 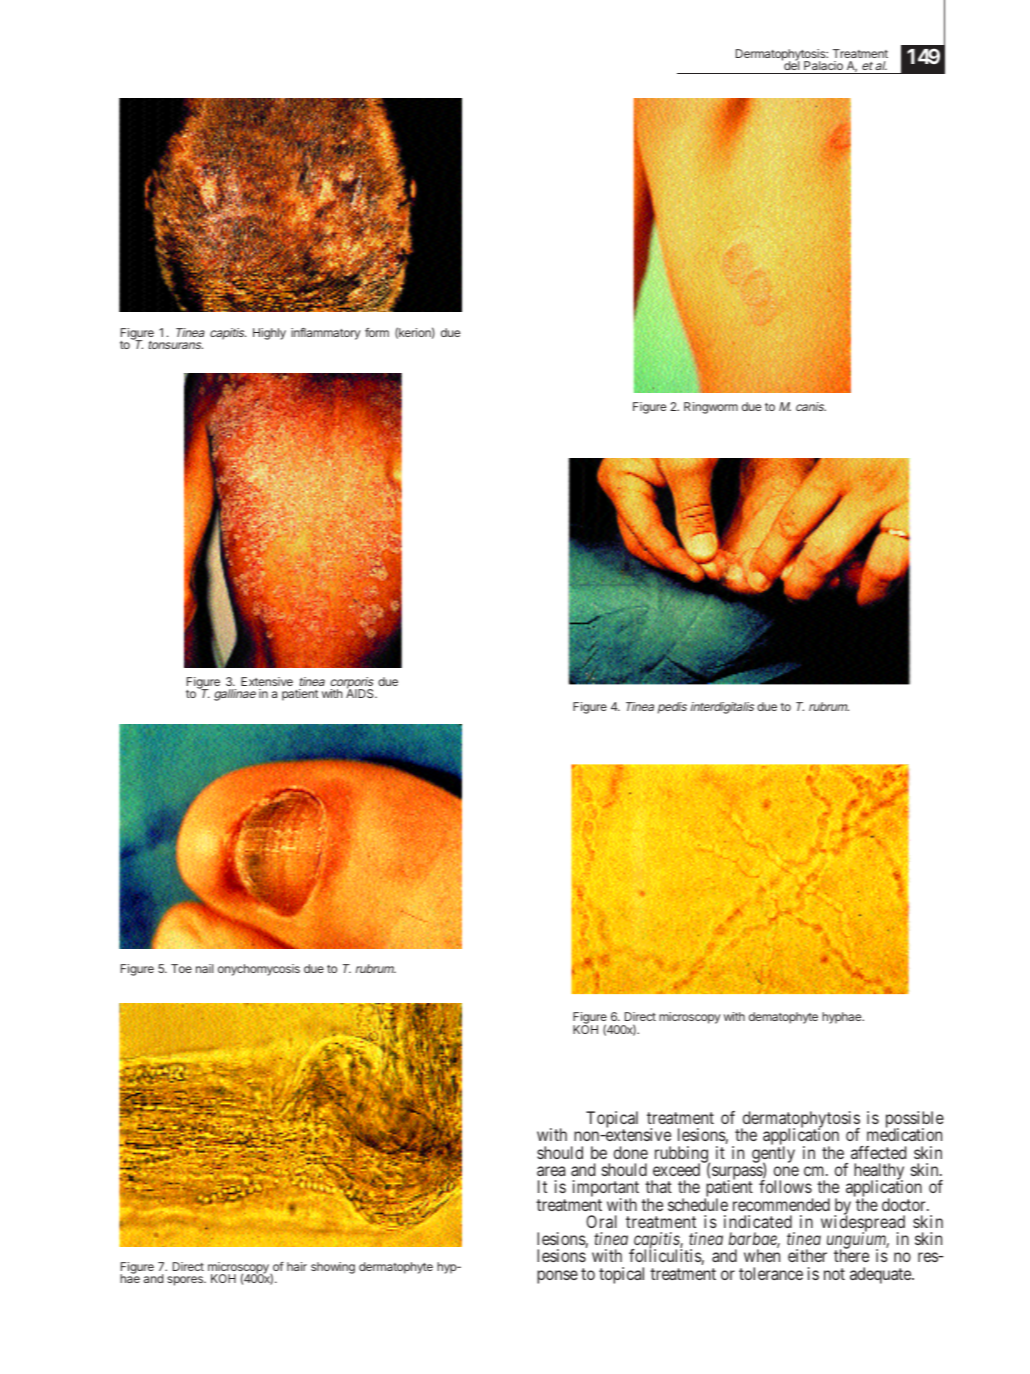 I want to click on Ringworm, so click(x=711, y=408).
